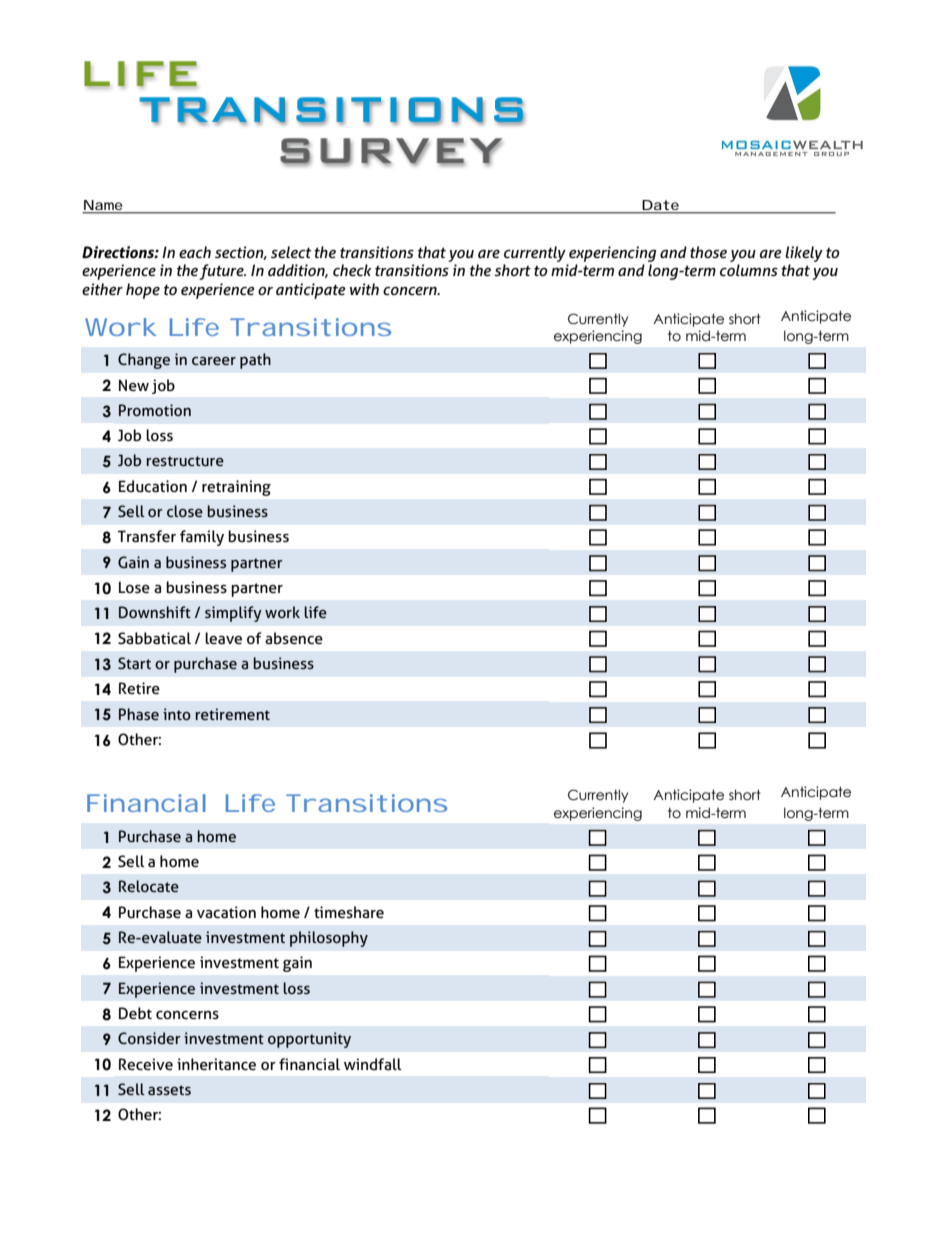 The image size is (952, 1233). What do you see at coordinates (294, 638) in the screenshot?
I see `absence` at bounding box center [294, 638].
